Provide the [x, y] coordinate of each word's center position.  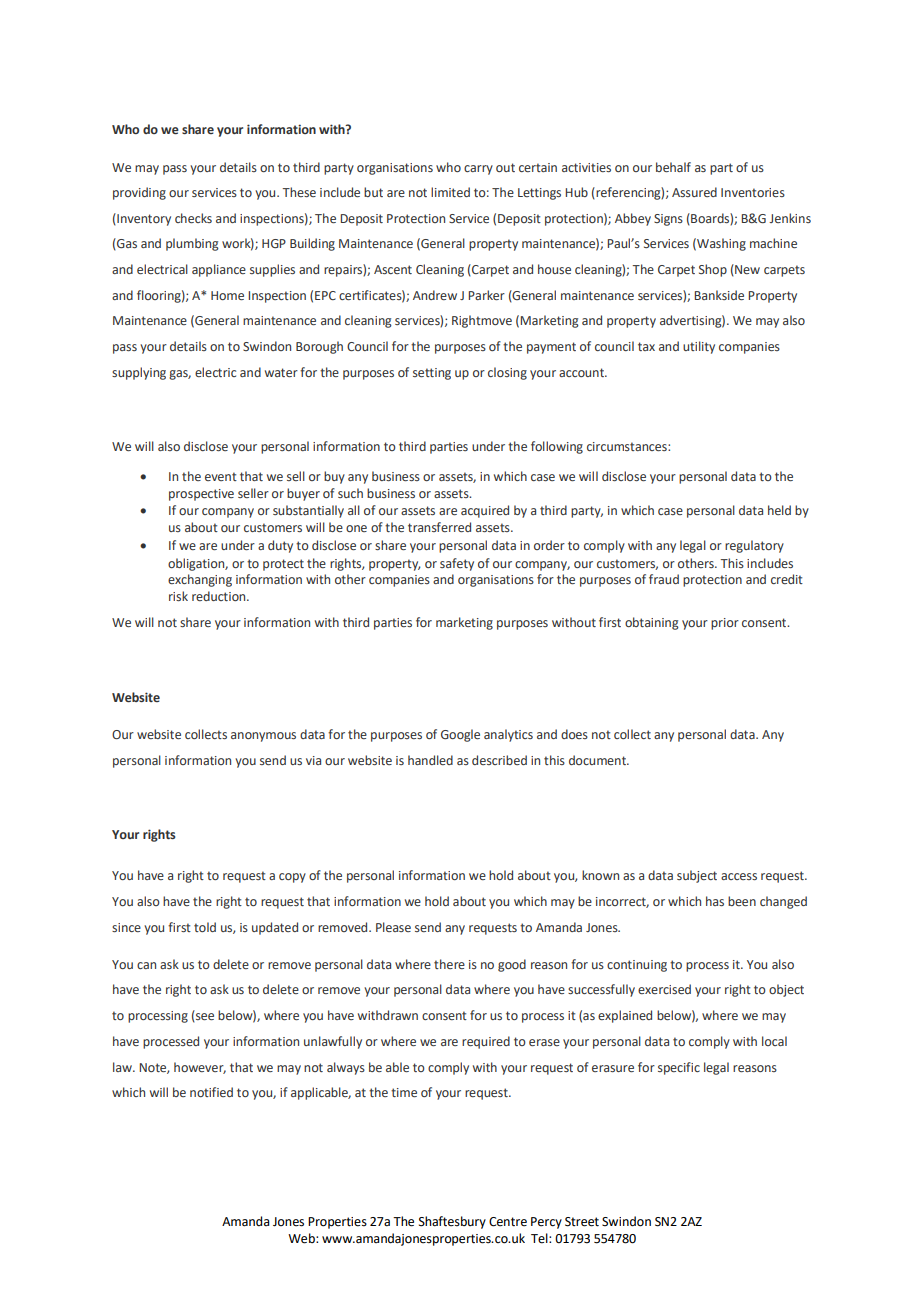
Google [460, 735]
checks [193, 218]
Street [582, 1222]
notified [211, 1092]
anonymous [263, 737]
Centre [508, 1222]
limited [450, 192]
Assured [694, 192]
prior [725, 624]
